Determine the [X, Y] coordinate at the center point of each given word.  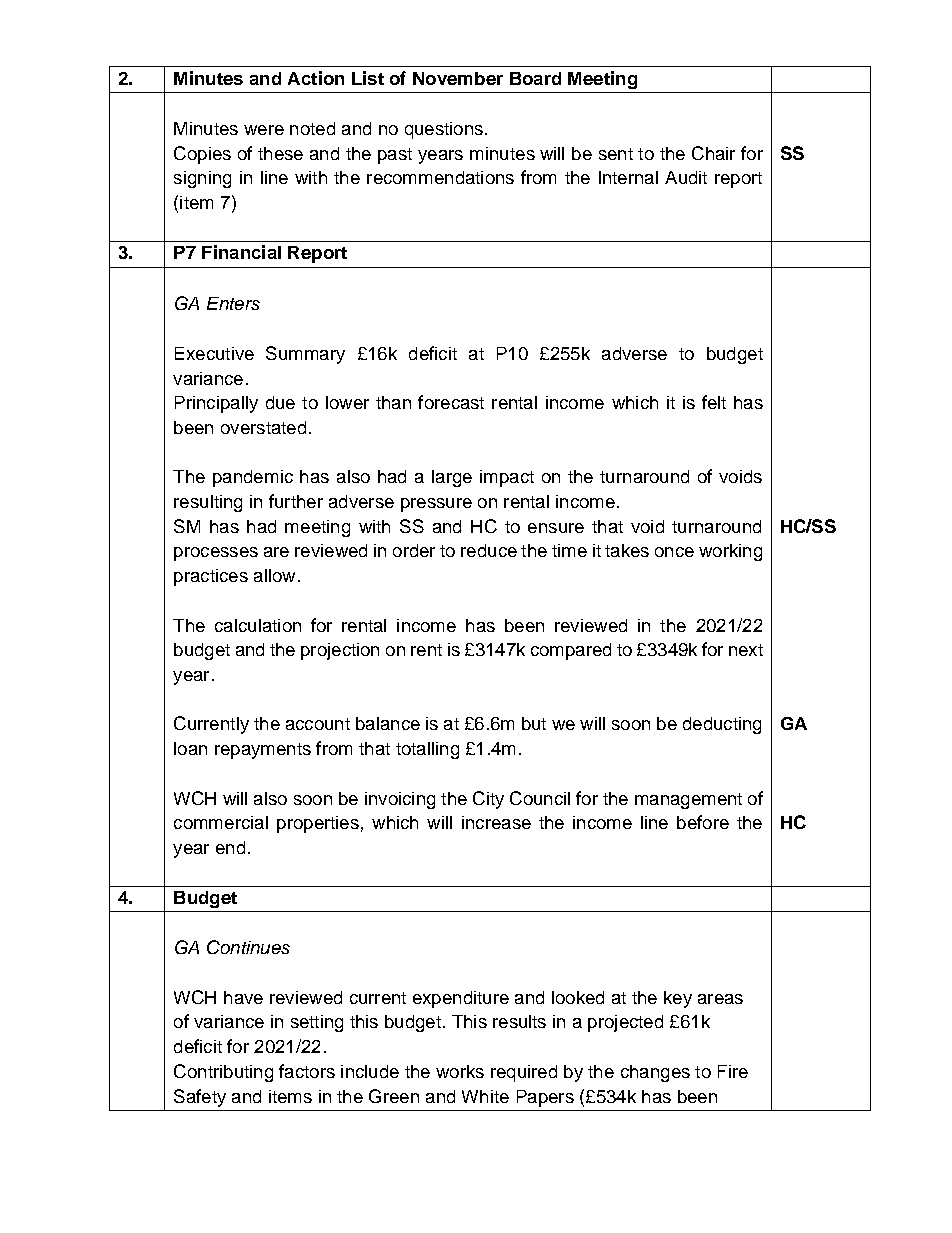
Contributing [223, 1073]
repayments [263, 751]
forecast [451, 402]
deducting [722, 725]
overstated [263, 427]
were [264, 130]
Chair [713, 153]
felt [714, 402]
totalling [427, 750]
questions [444, 130]
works [460, 1071]
